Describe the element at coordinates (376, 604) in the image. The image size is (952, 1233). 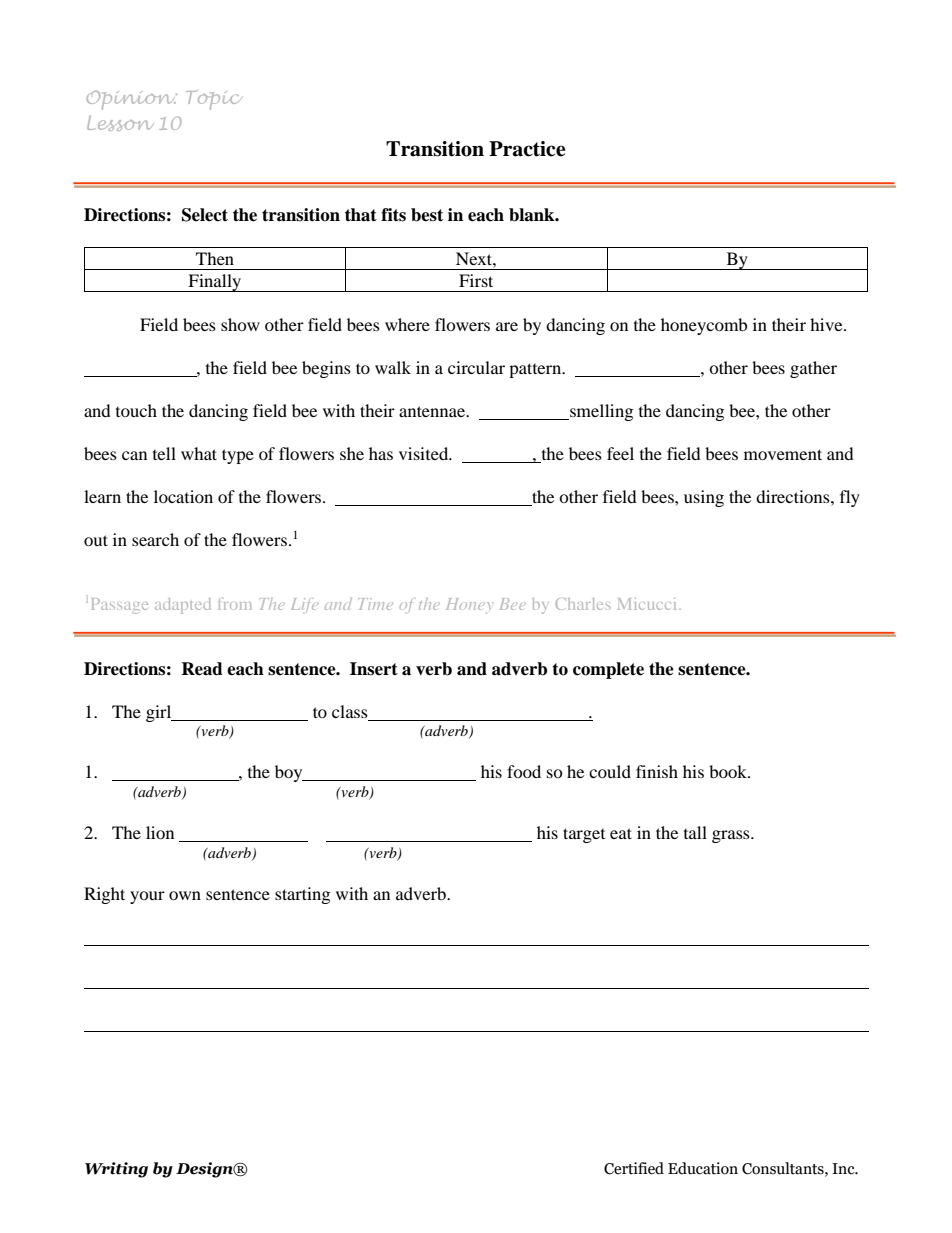
I see `Time` at that location.
